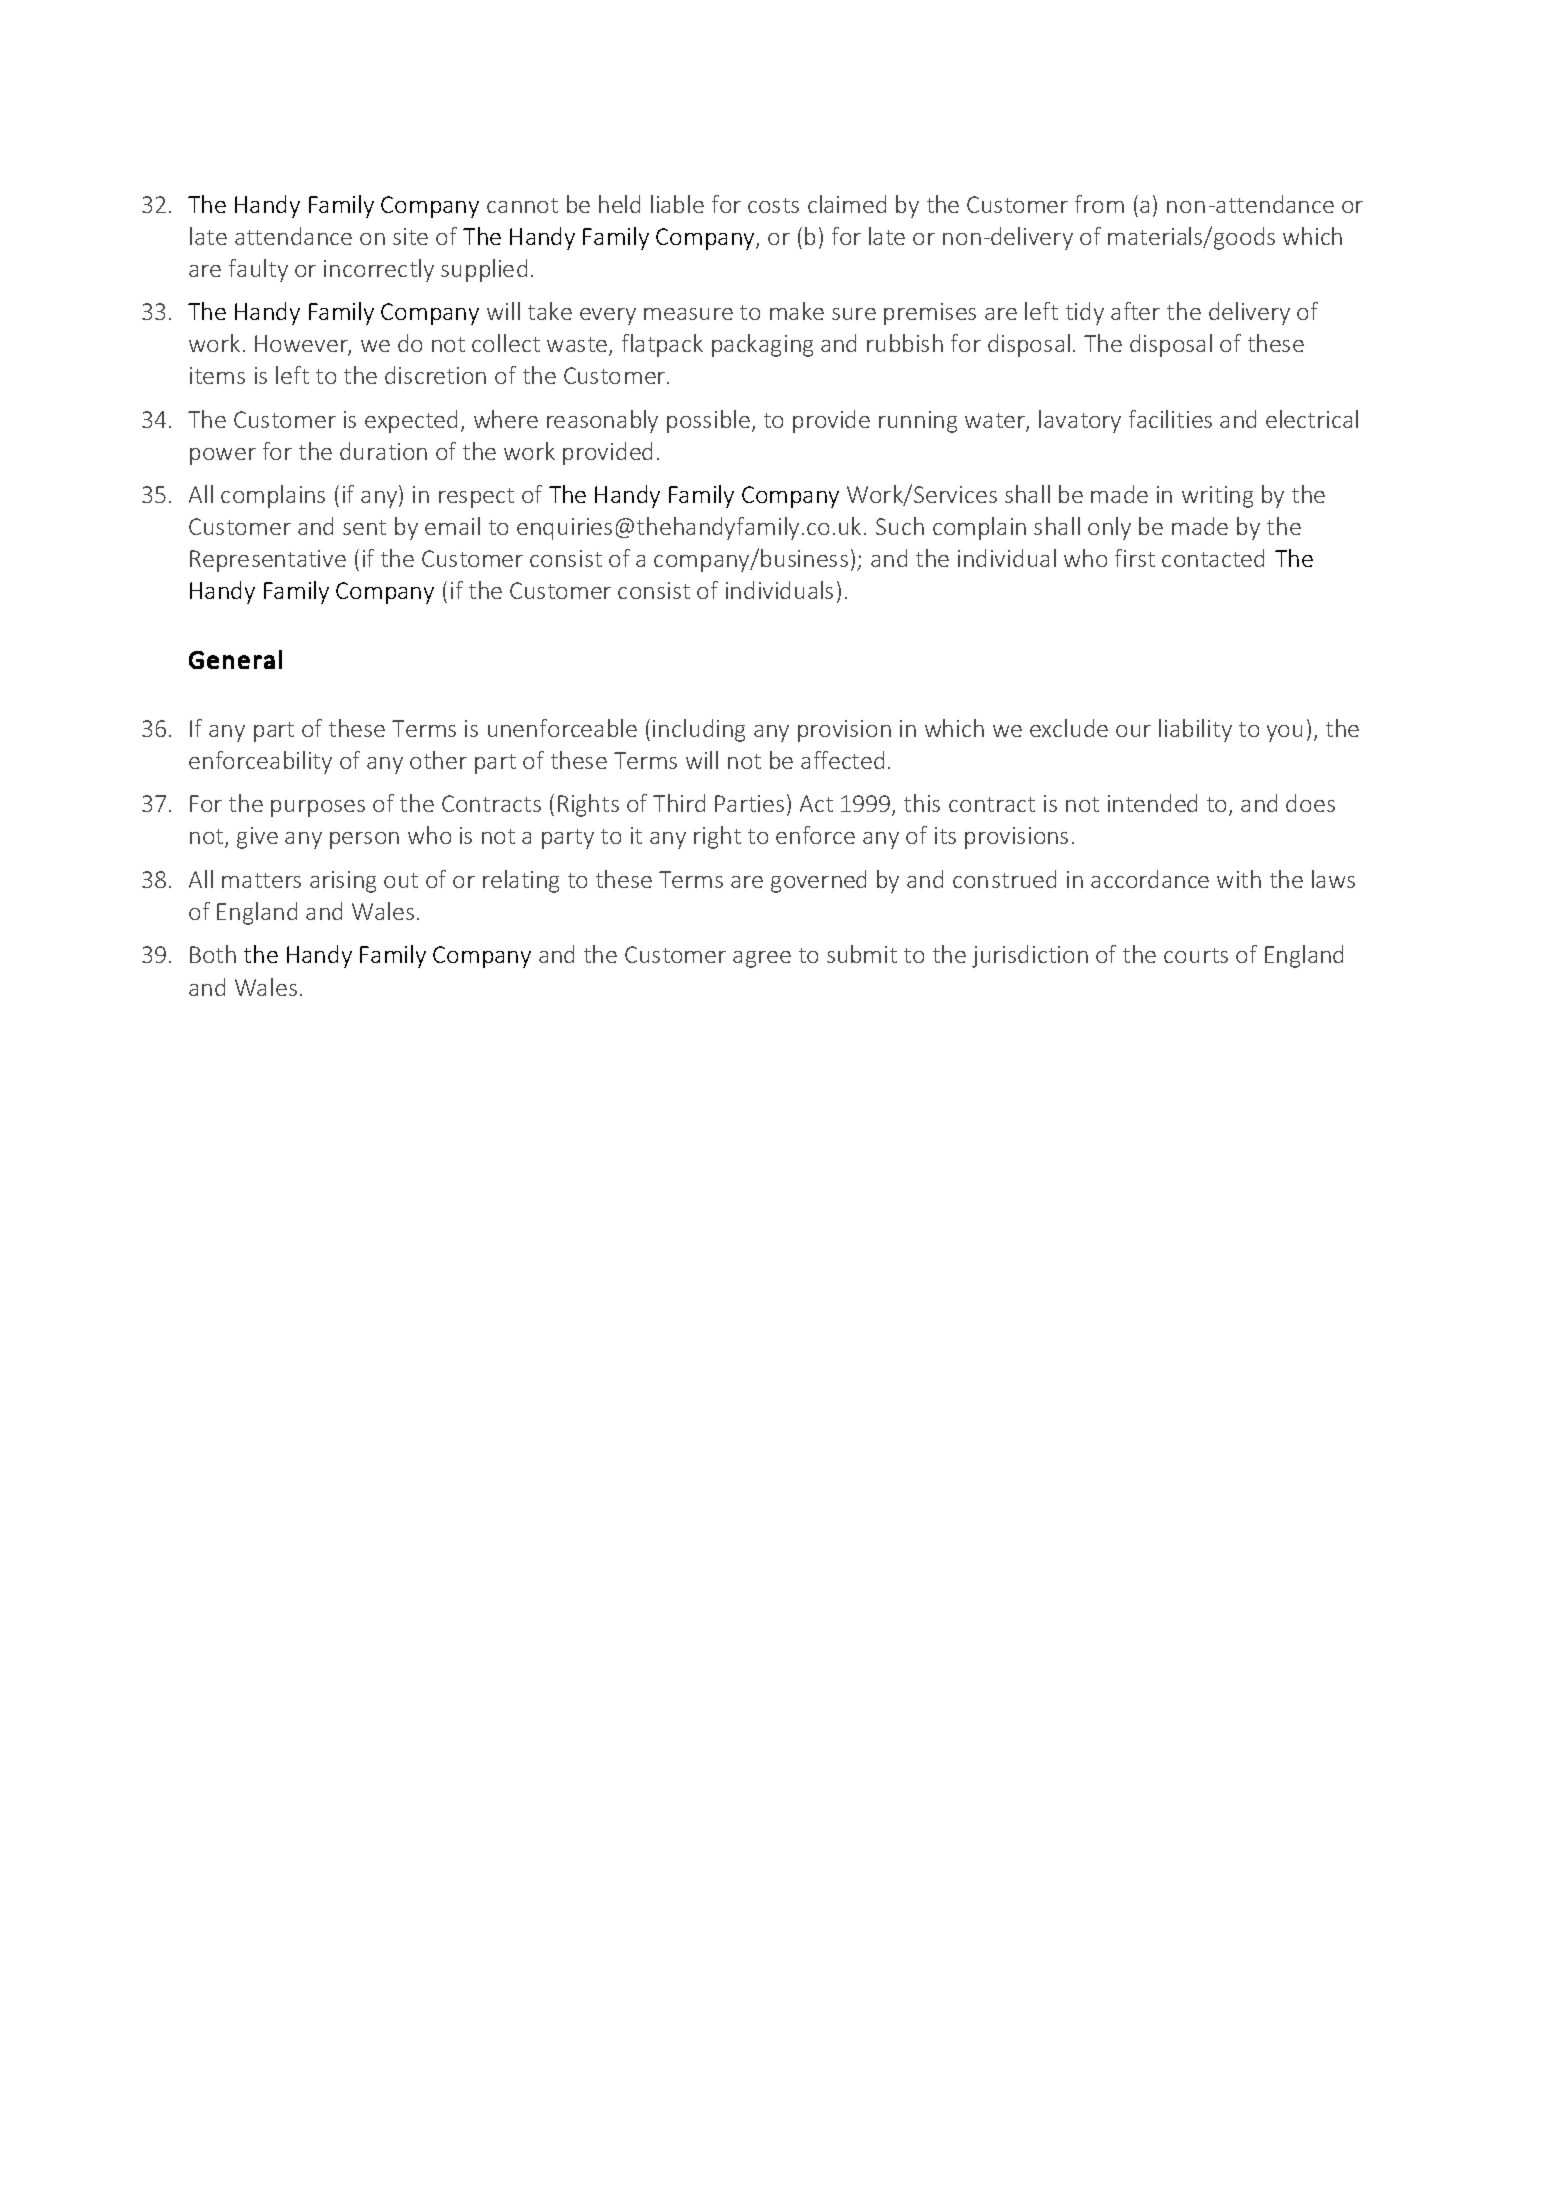  I want to click on other, so click(438, 760).
